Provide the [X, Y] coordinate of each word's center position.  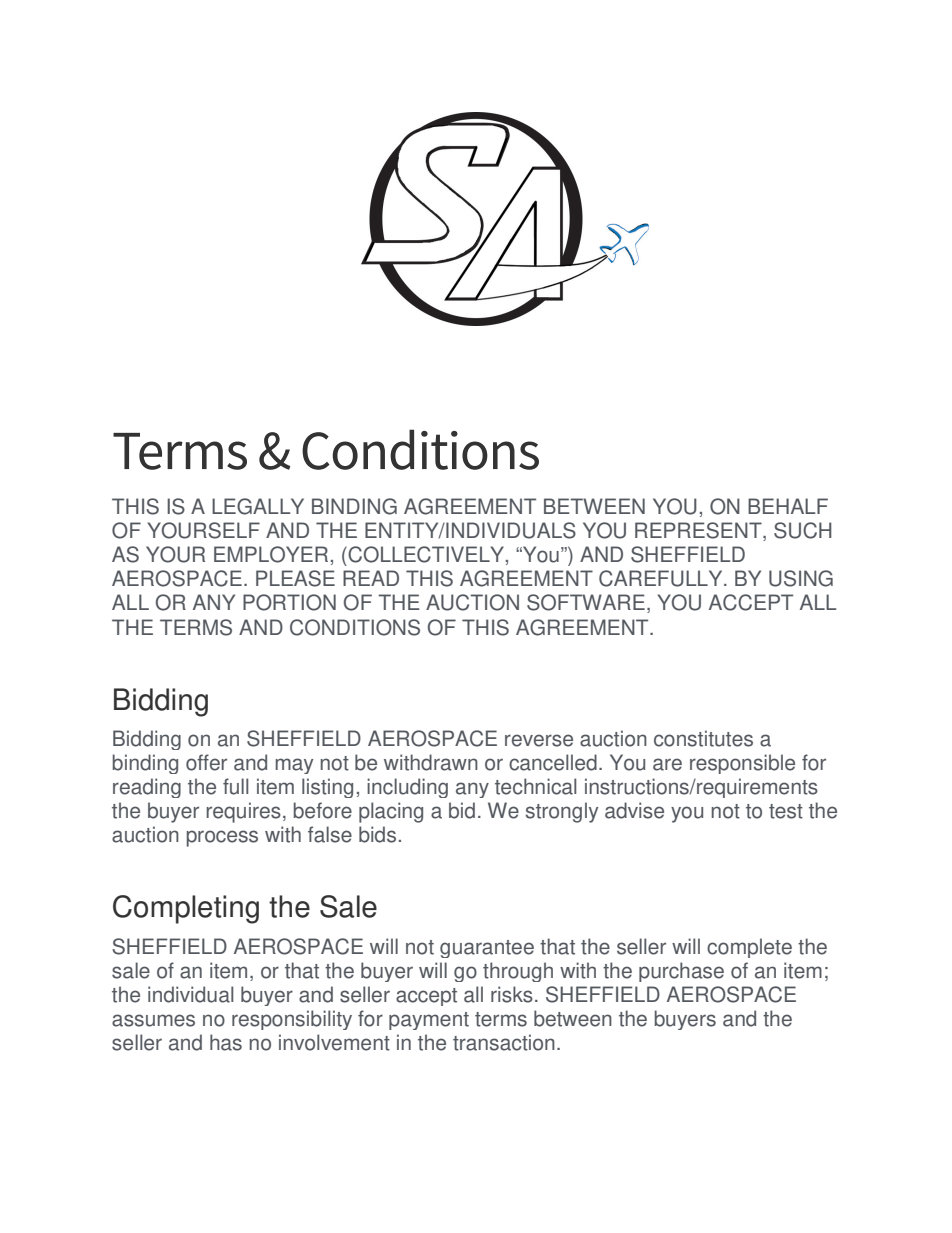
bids [377, 834]
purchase [681, 972]
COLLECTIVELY [426, 555]
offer [206, 762]
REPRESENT [699, 531]
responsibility [292, 1020]
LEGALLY [258, 506]
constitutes [703, 738]
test [786, 811]
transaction [504, 1042]
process [222, 838]
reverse [539, 740]
